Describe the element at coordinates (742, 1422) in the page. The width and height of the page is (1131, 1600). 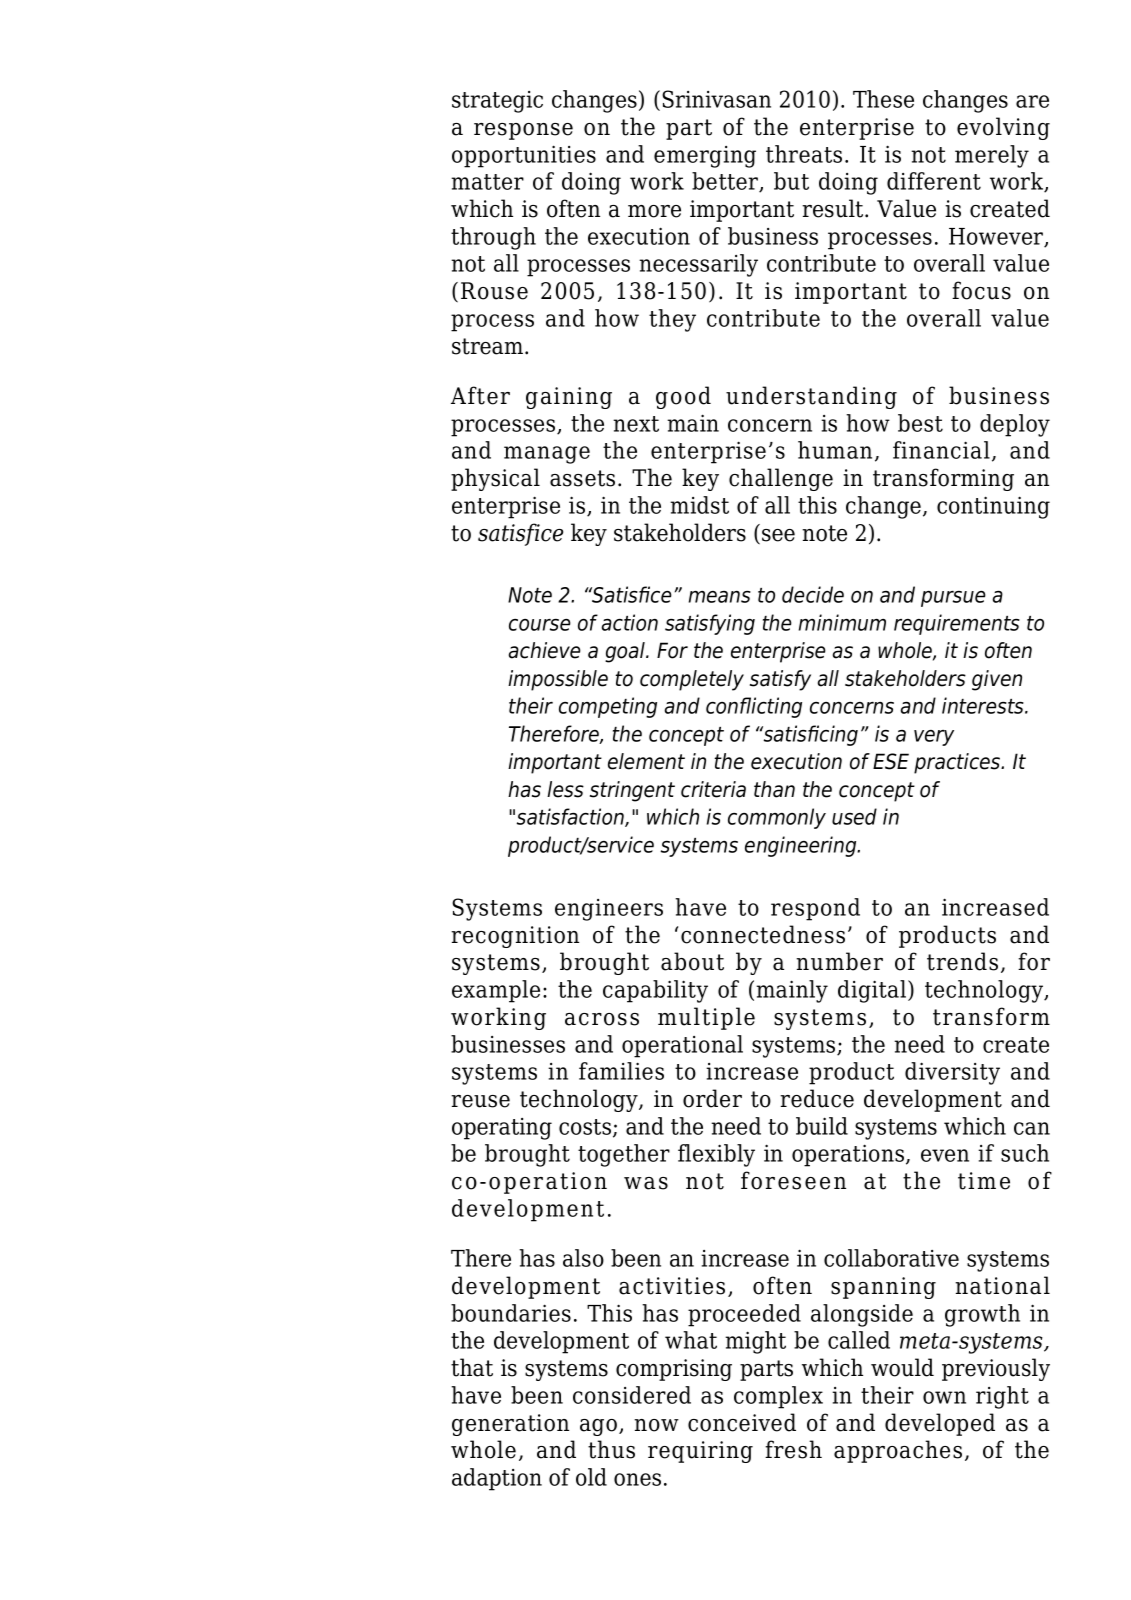
I see `conceived` at that location.
